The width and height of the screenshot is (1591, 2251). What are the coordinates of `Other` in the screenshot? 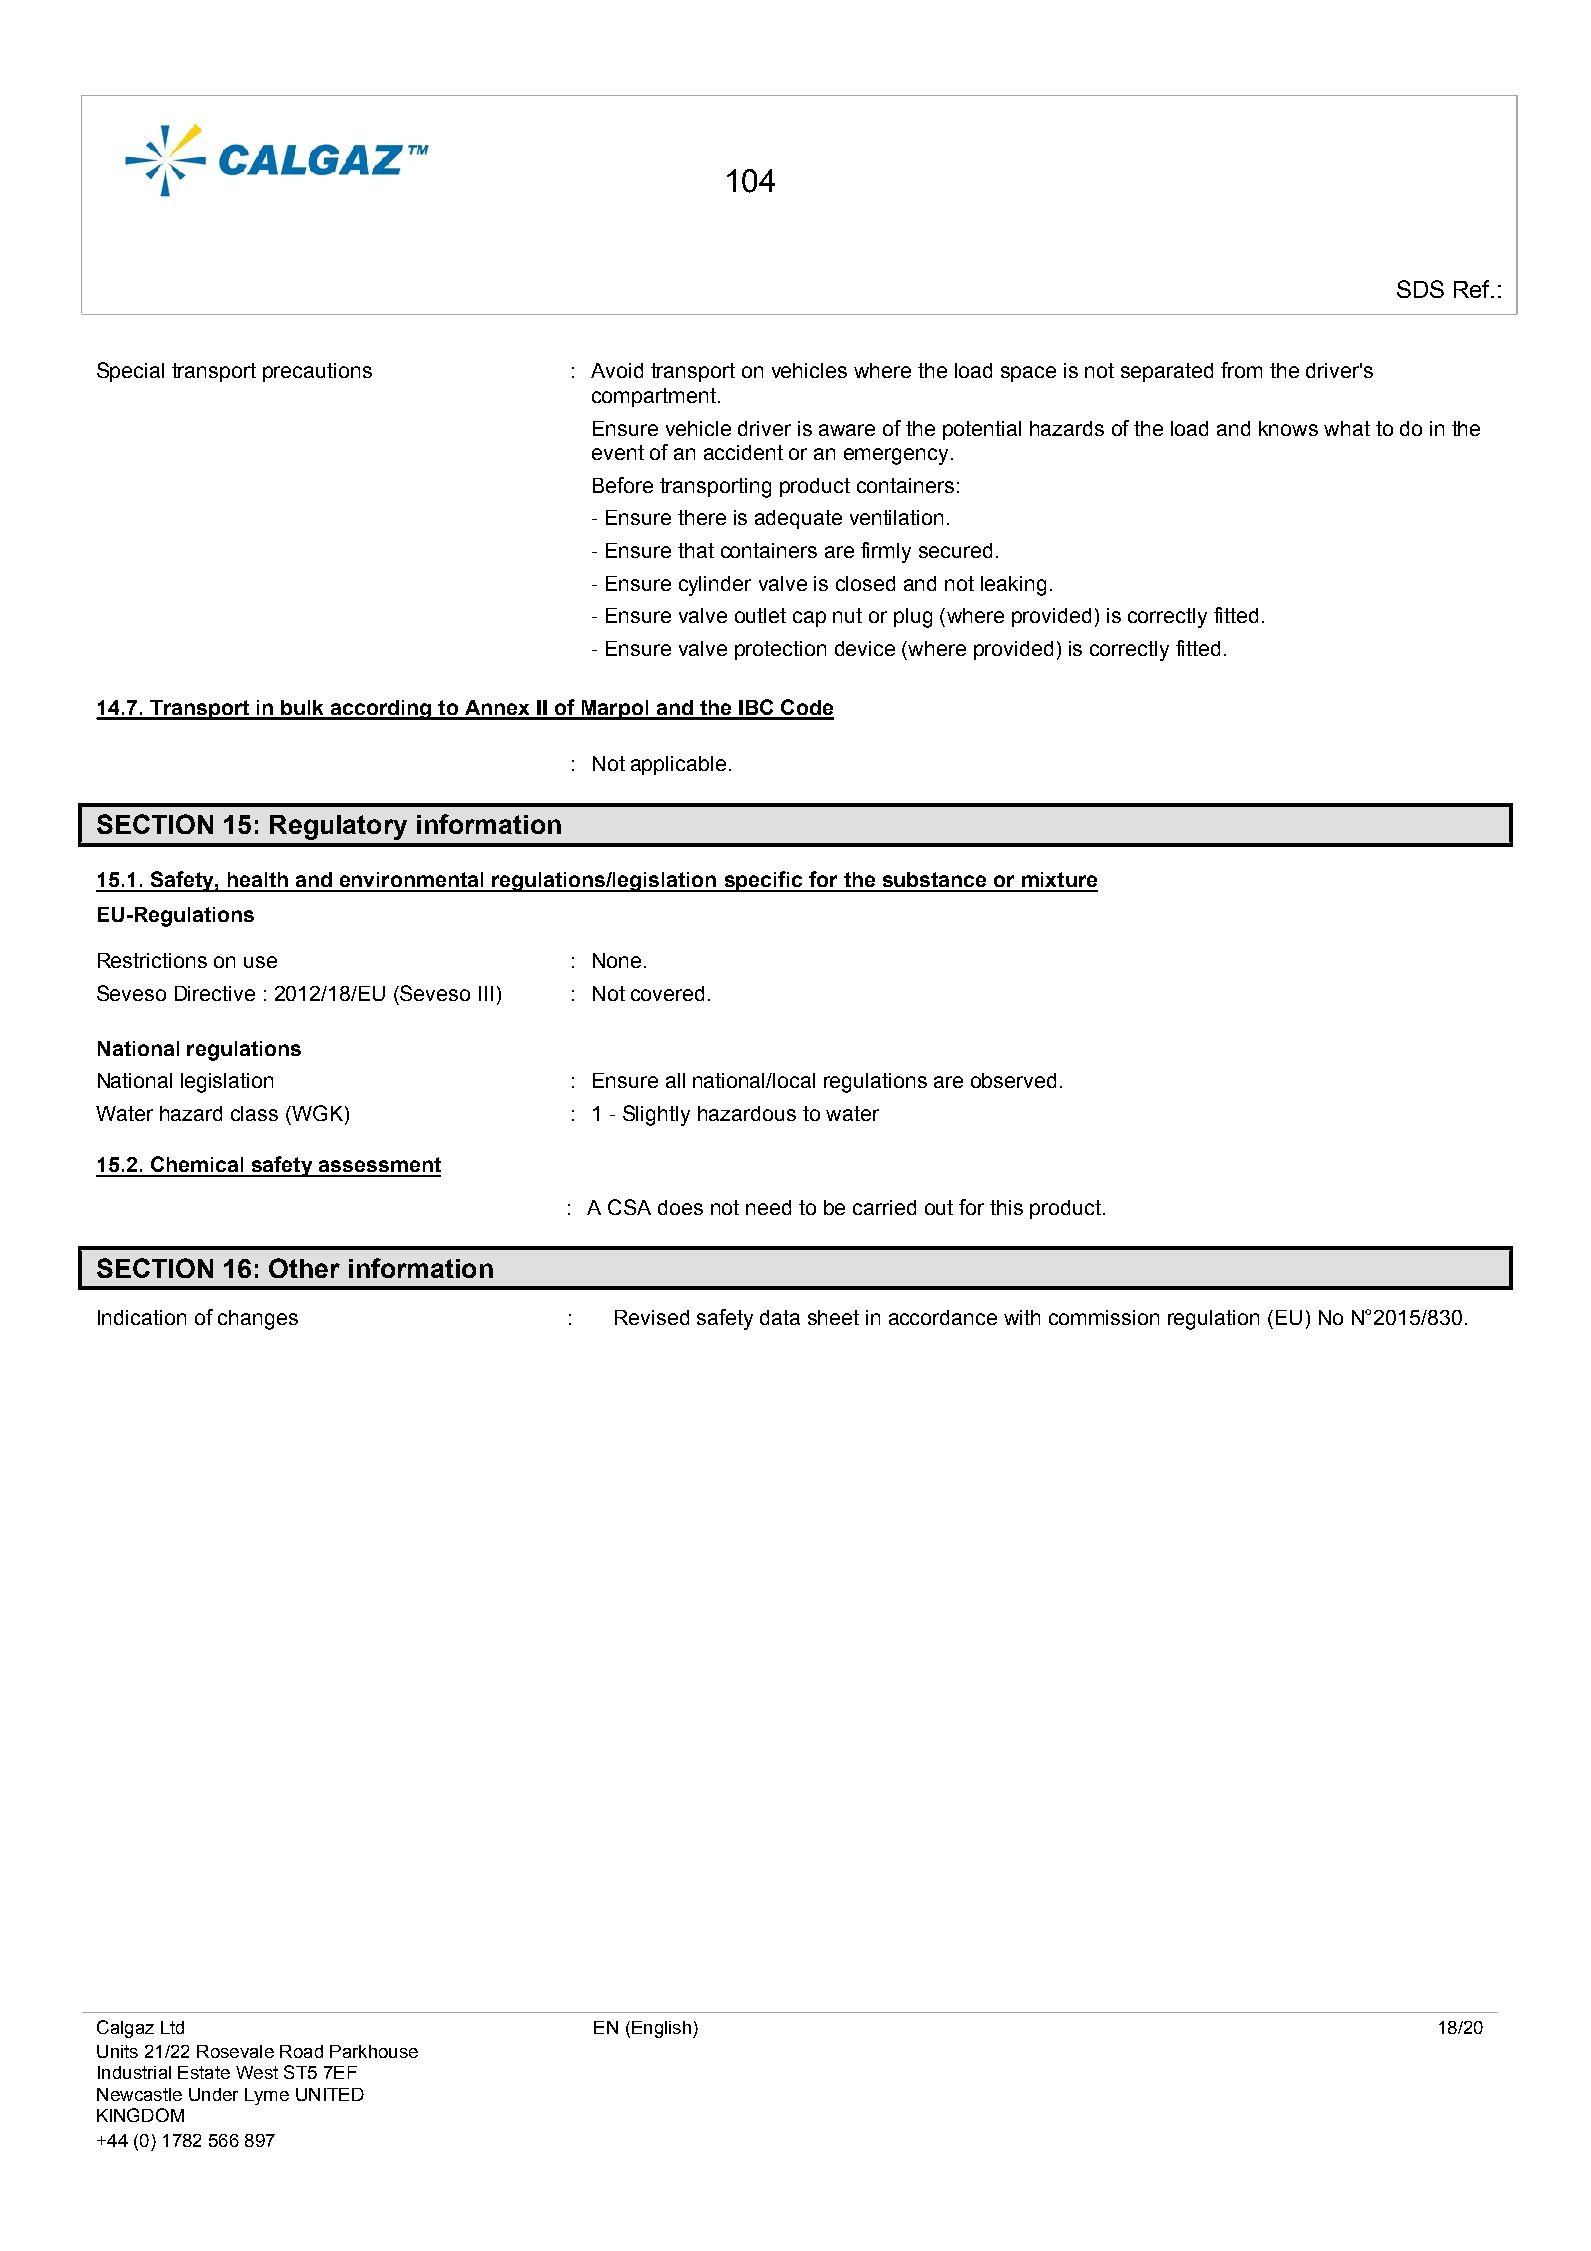 It's located at (304, 1268).
